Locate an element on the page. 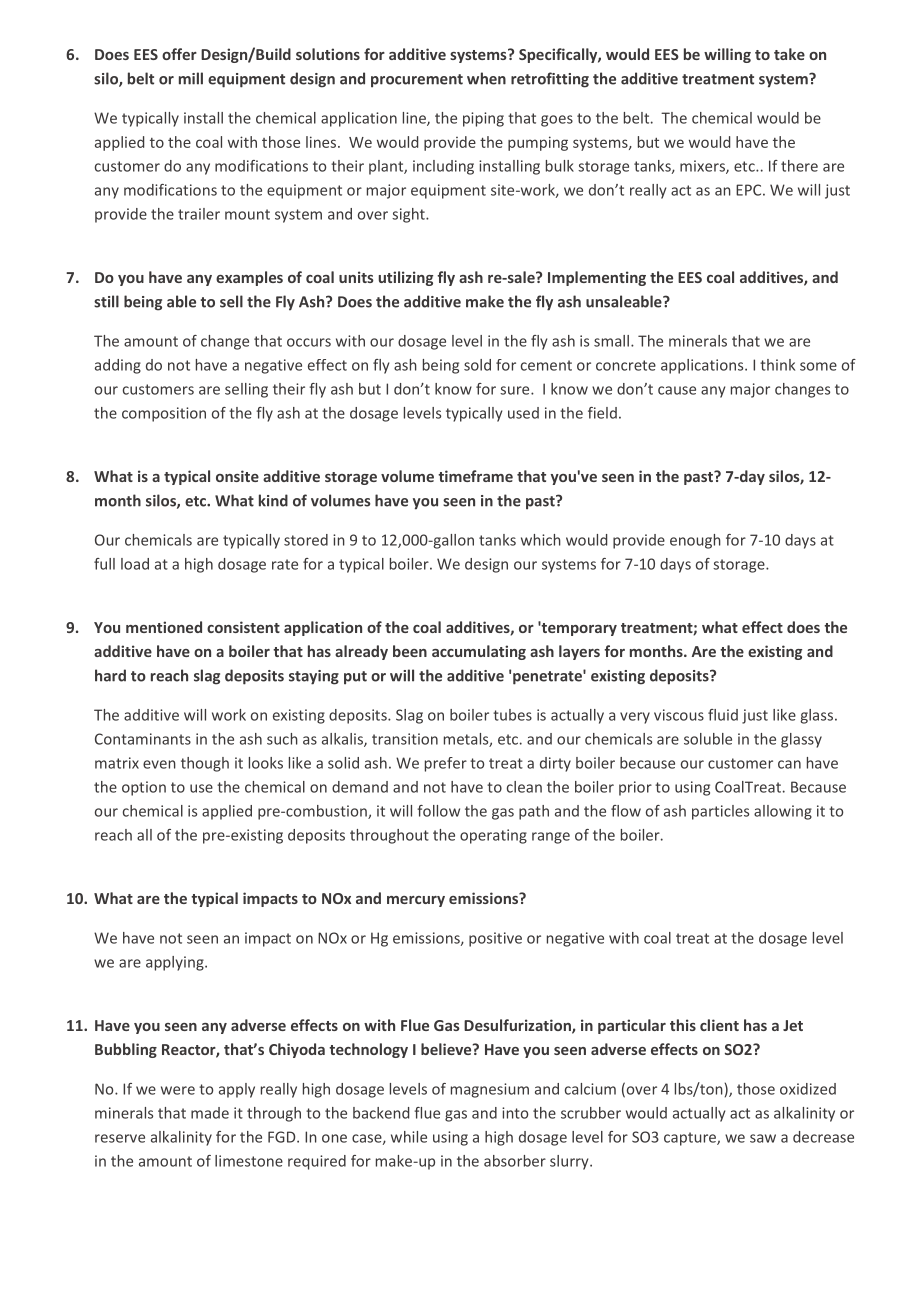  take is located at coordinates (789, 54).
